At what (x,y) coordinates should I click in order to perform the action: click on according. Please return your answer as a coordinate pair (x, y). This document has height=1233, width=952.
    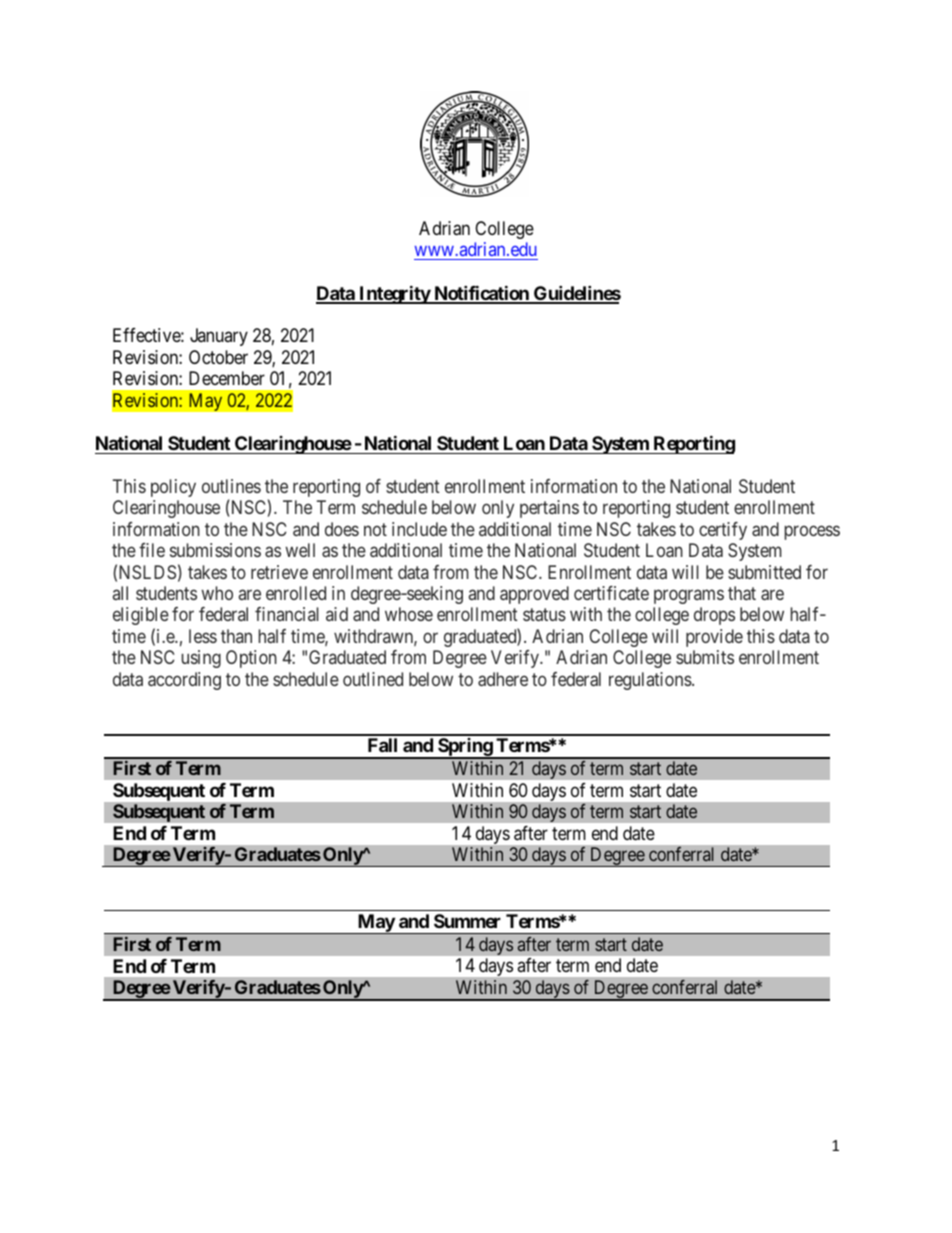
    Looking at the image, I should click on (184, 681).
